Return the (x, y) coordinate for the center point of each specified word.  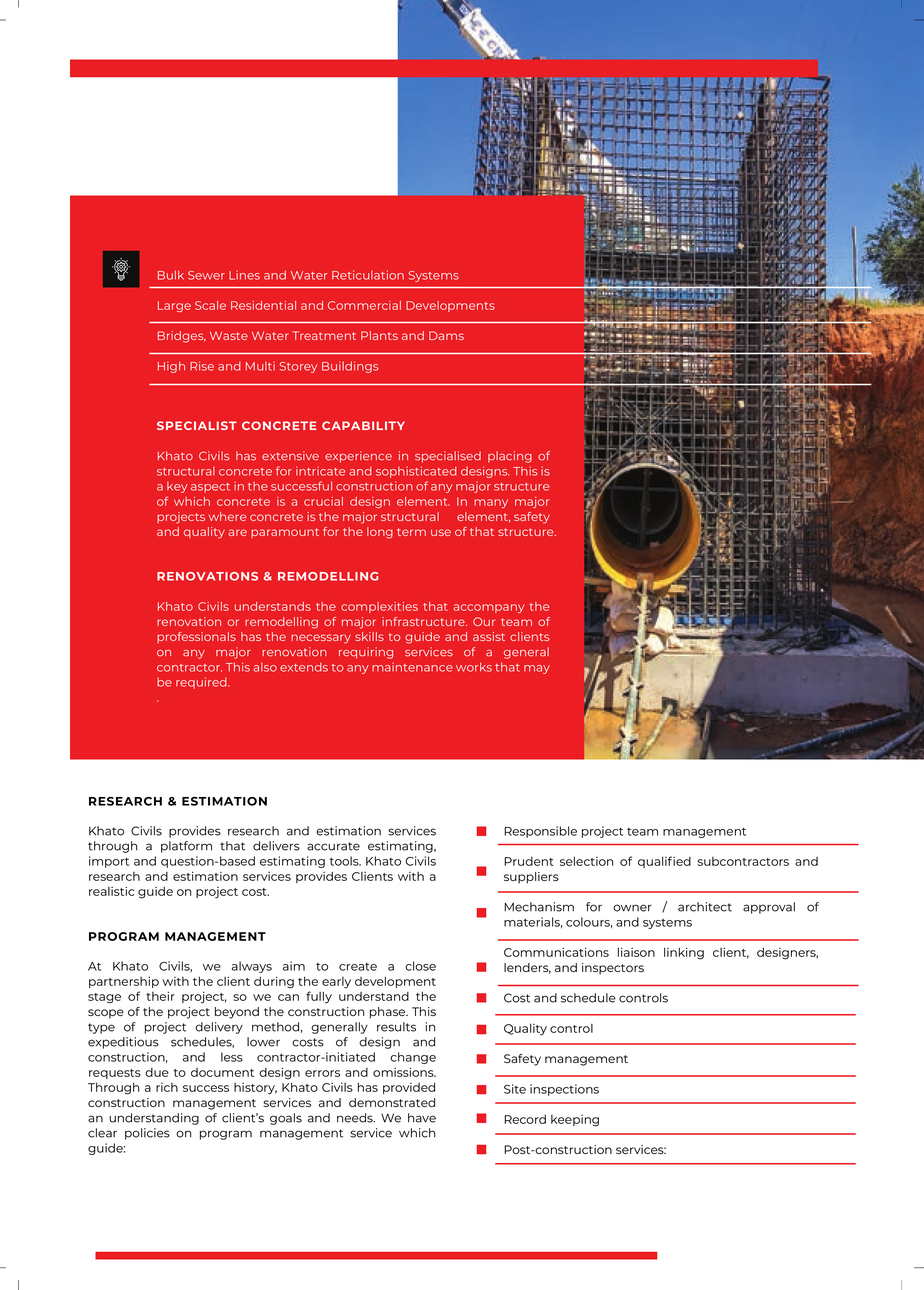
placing (510, 457)
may (537, 669)
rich (167, 1087)
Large (174, 306)
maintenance (412, 667)
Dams (446, 335)
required (202, 683)
